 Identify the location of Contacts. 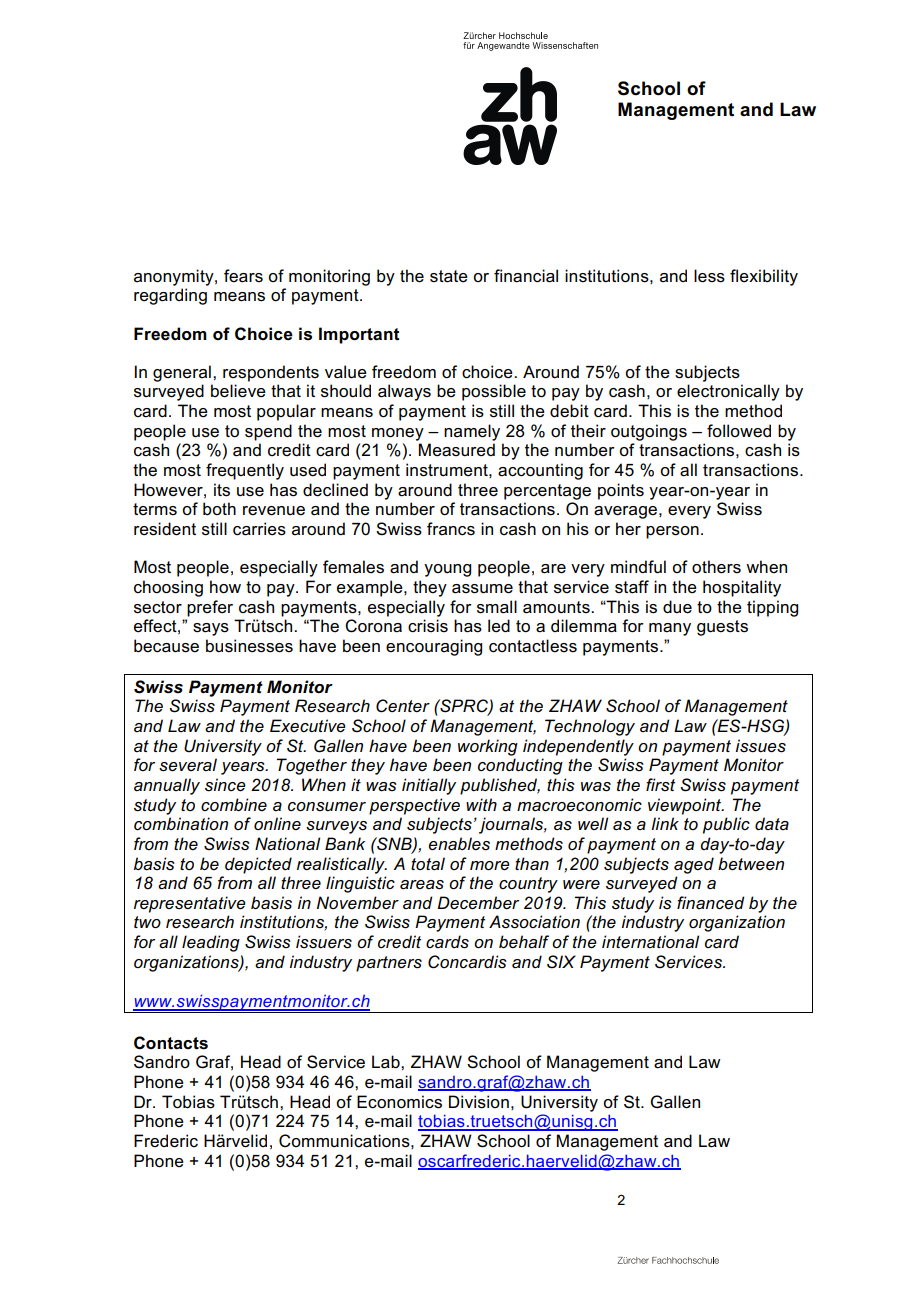
(171, 1043).
